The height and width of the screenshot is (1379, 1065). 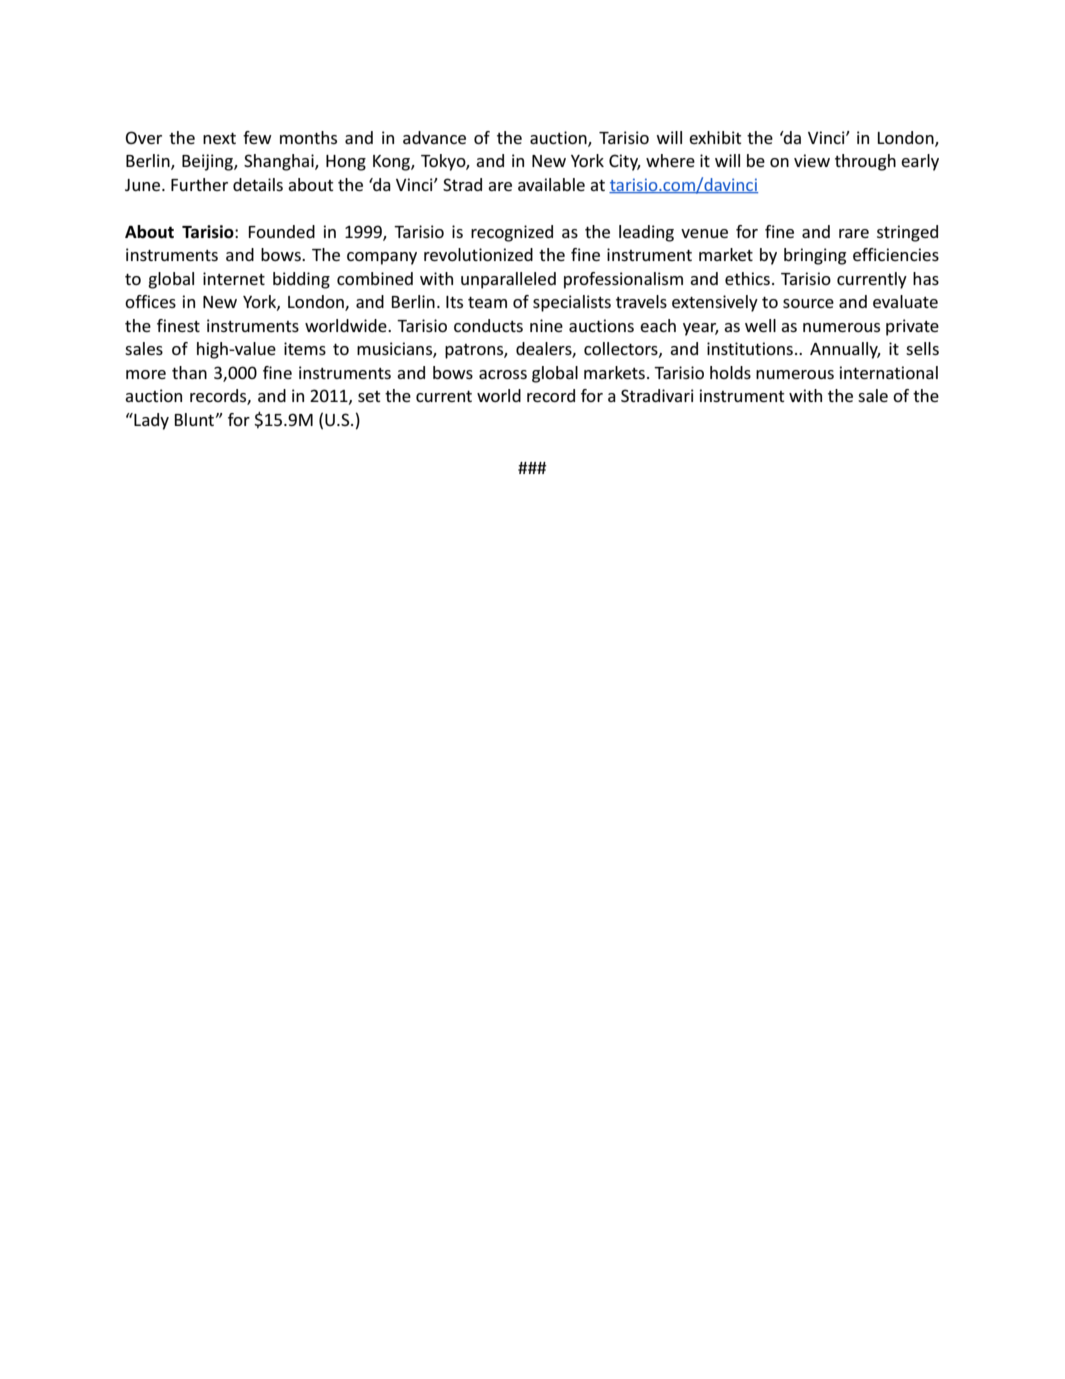 I want to click on set, so click(x=369, y=396).
